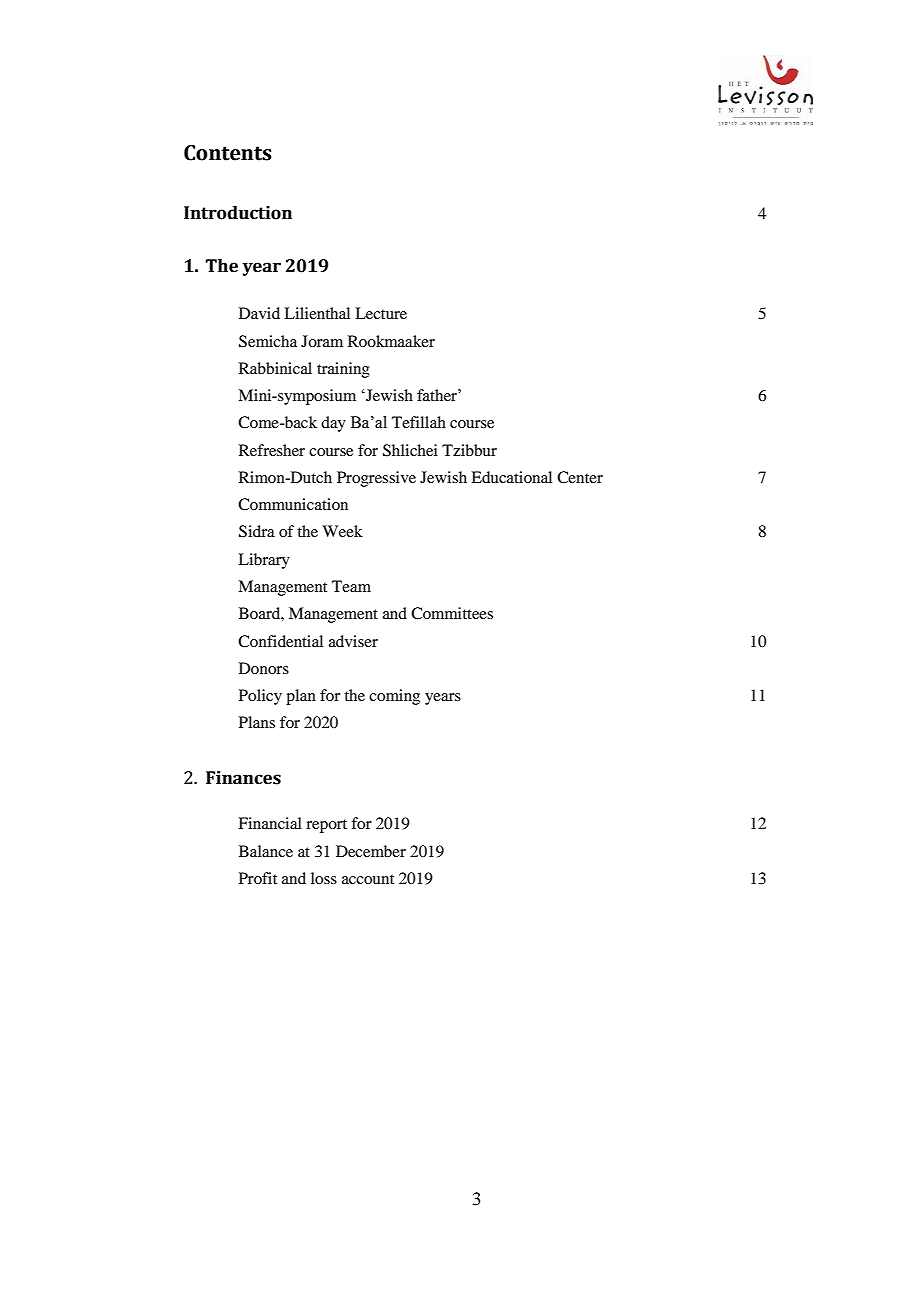 This screenshot has height=1308, width=924. Describe the element at coordinates (511, 477) in the screenshot. I see `Educational` at that location.
